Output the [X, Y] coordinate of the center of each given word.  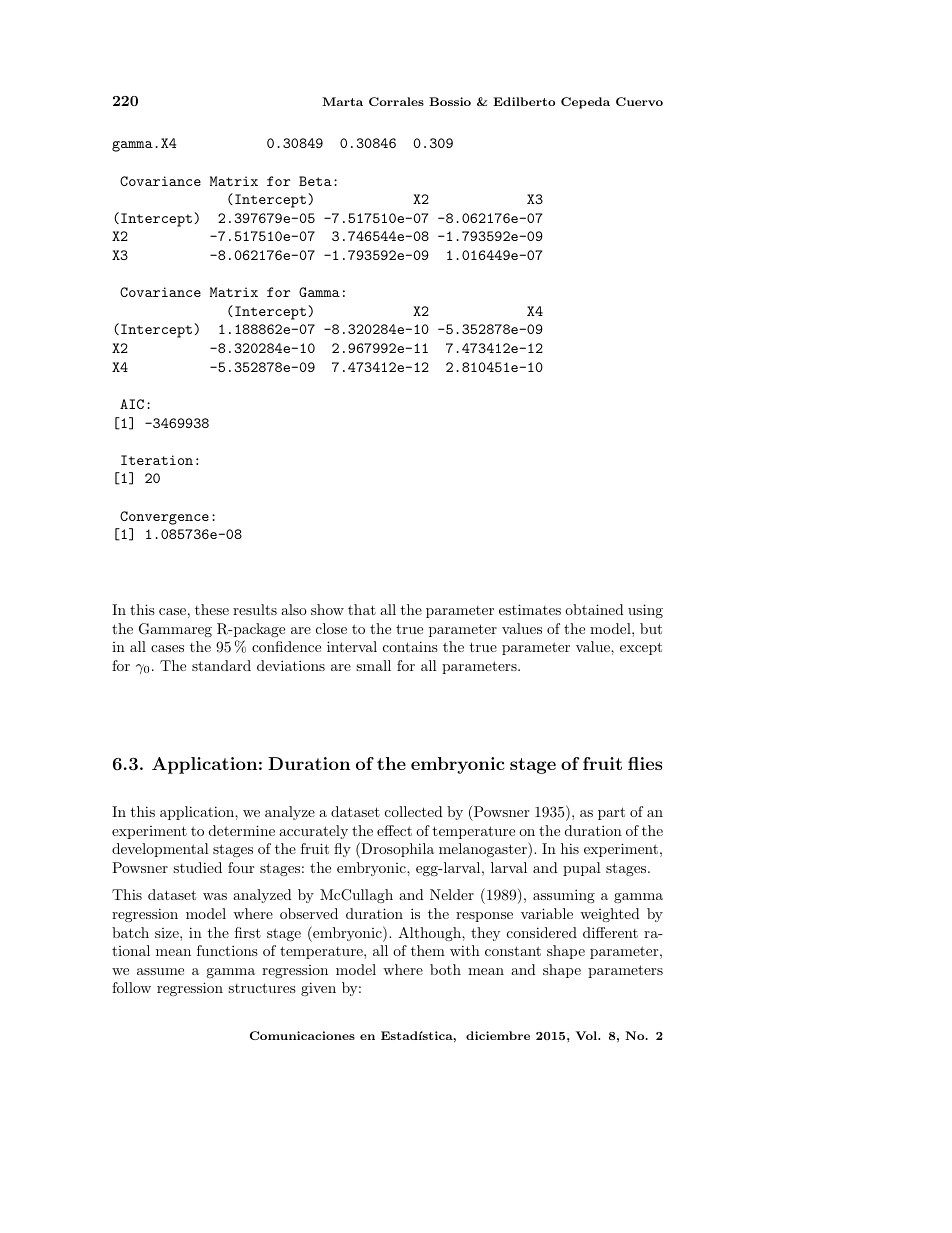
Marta [342, 101]
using [645, 611]
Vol [587, 1035]
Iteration [157, 460]
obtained [594, 609]
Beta [315, 181]
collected [414, 811]
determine [242, 830]
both [445, 969]
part [611, 813]
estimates [530, 609]
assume [160, 971]
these [212, 609]
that [362, 609]
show [327, 609]
